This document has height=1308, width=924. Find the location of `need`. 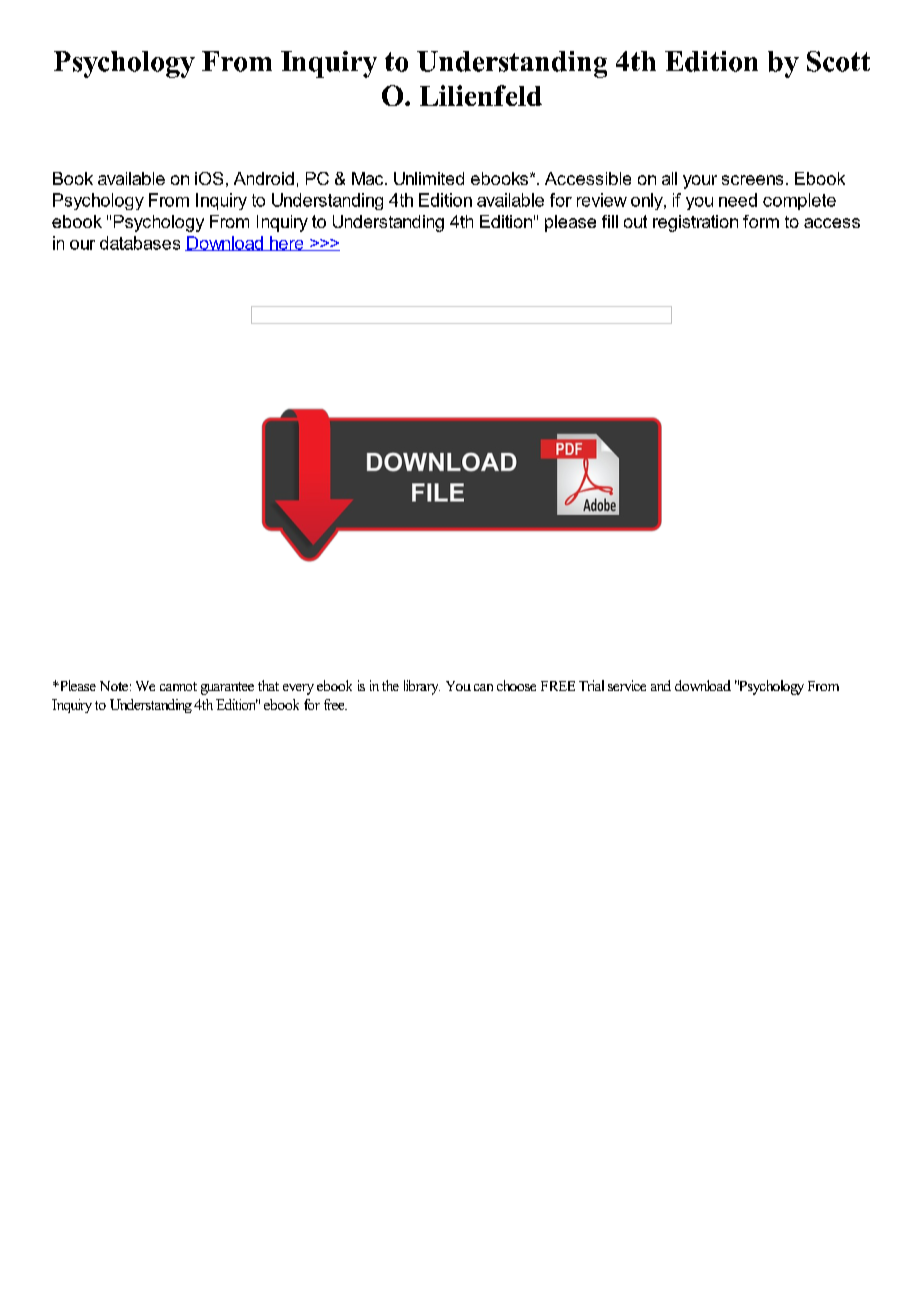

need is located at coordinates (738, 200).
